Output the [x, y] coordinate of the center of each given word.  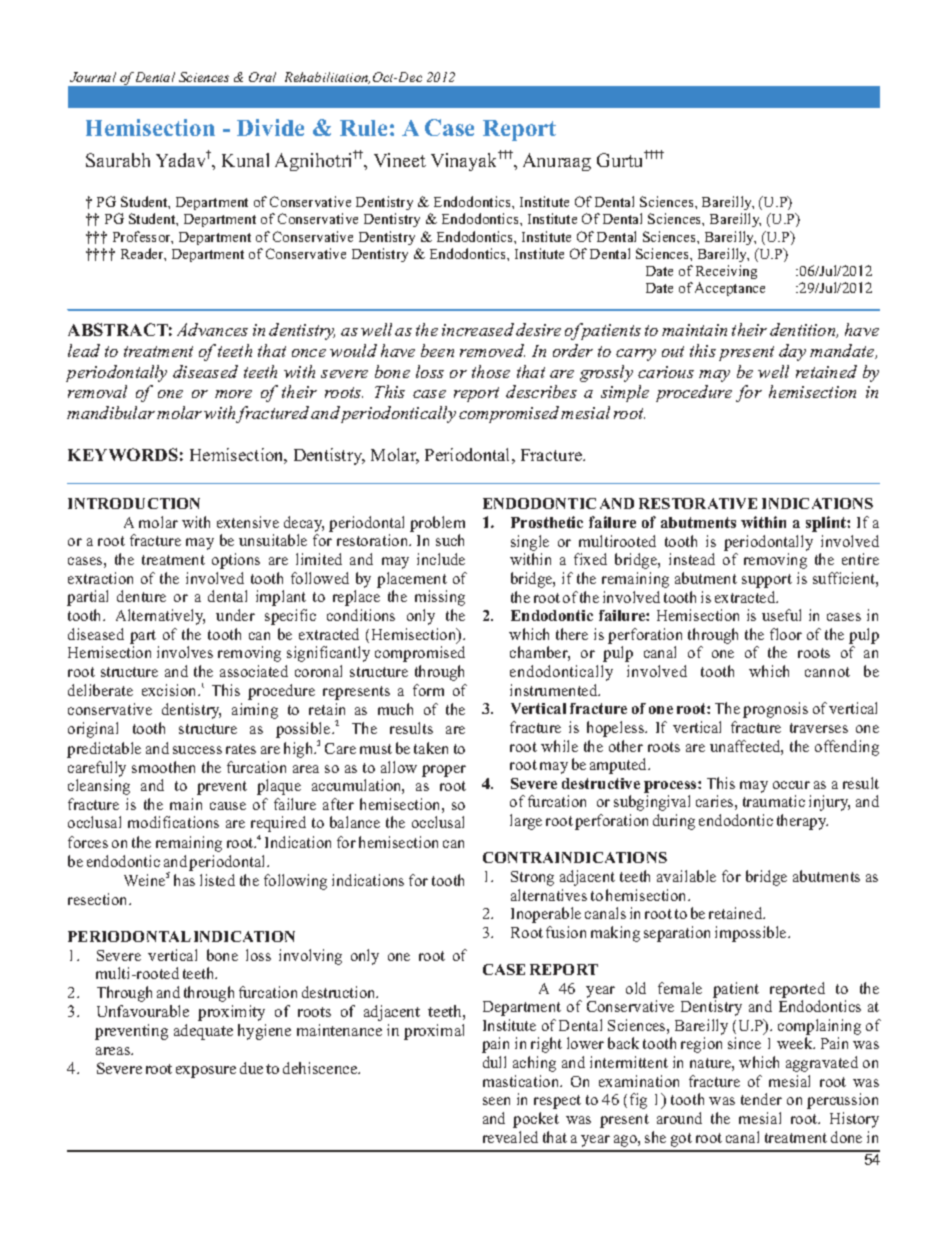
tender [761, 1099]
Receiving [726, 272]
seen [496, 1101]
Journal [93, 77]
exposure [206, 1072]
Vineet [400, 160]
